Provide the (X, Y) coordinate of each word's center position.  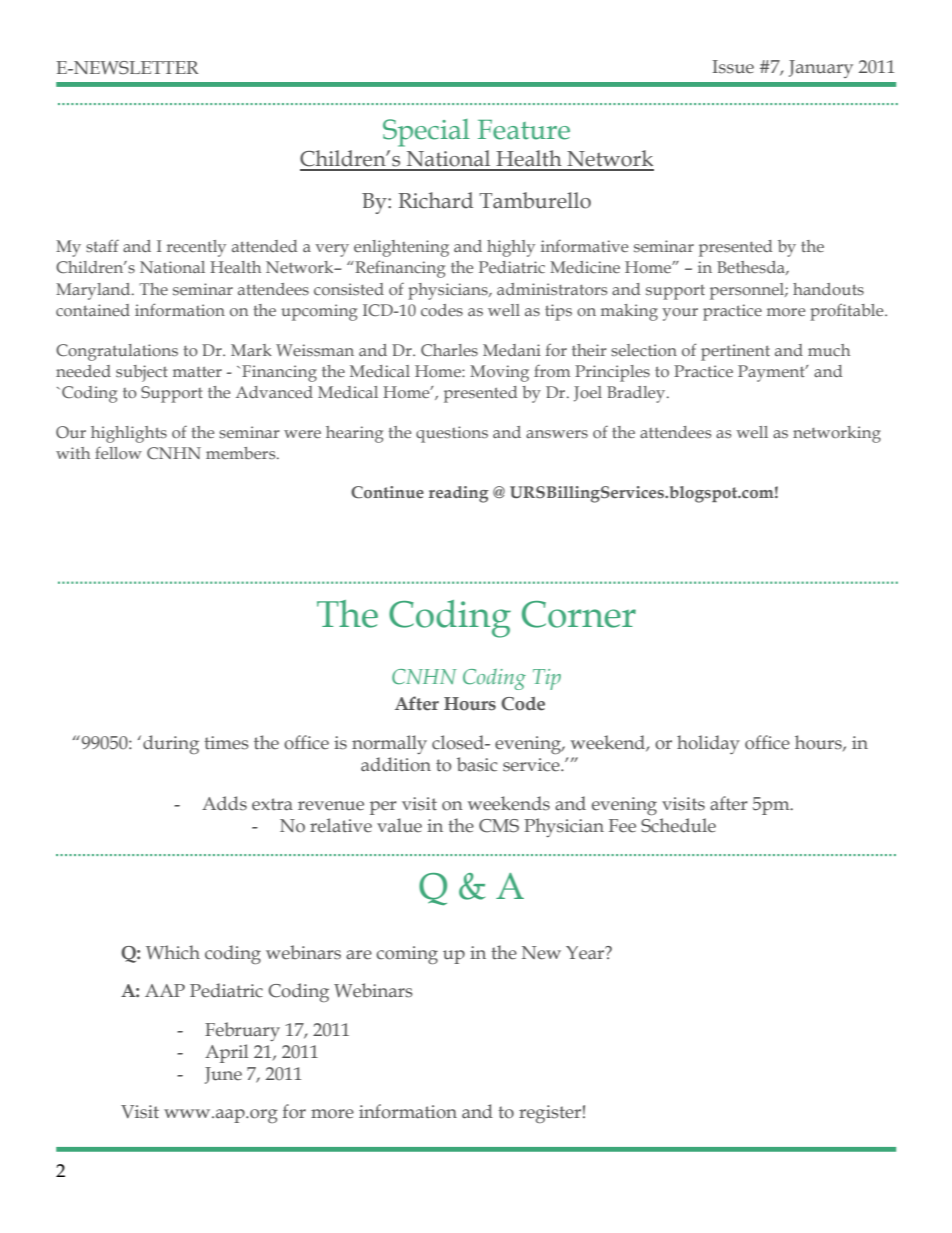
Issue (733, 67)
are (359, 955)
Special (426, 133)
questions (452, 434)
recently (196, 248)
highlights (129, 434)
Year (586, 953)
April (226, 1053)
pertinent (735, 352)
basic (477, 764)
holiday (708, 744)
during (171, 744)
